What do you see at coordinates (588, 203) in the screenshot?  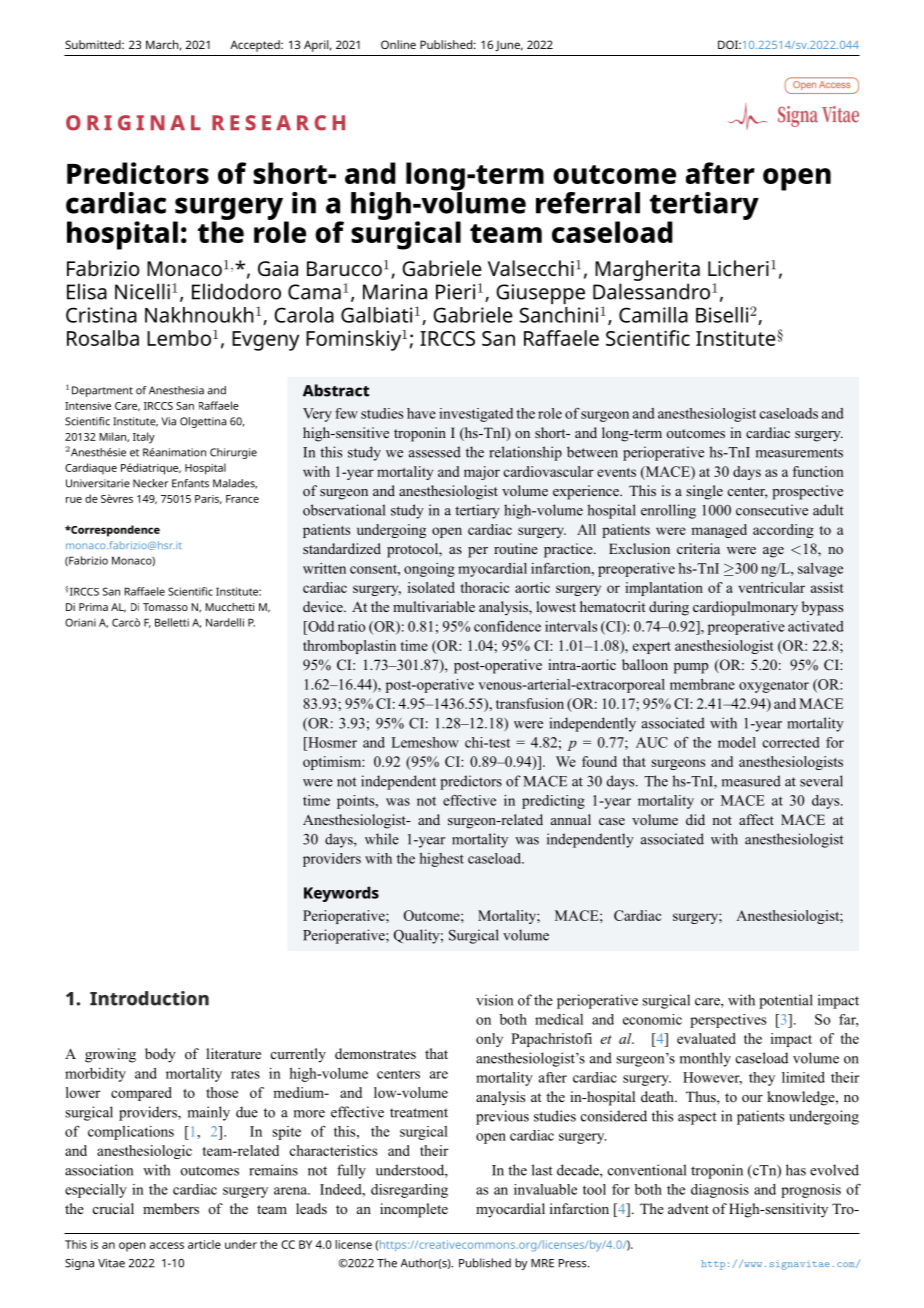 I see `referral` at bounding box center [588, 203].
